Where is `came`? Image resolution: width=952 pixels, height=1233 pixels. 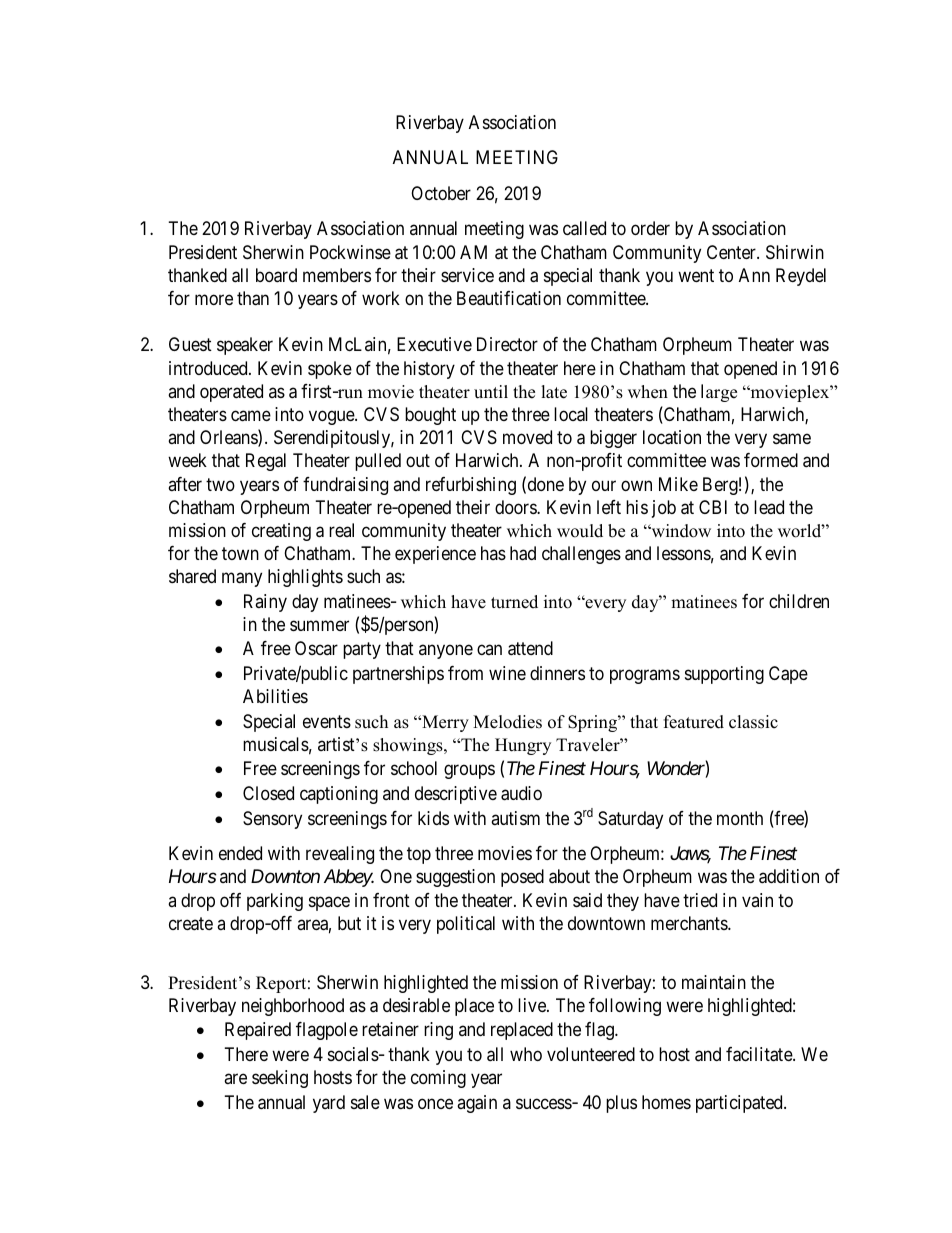
came is located at coordinates (251, 416).
